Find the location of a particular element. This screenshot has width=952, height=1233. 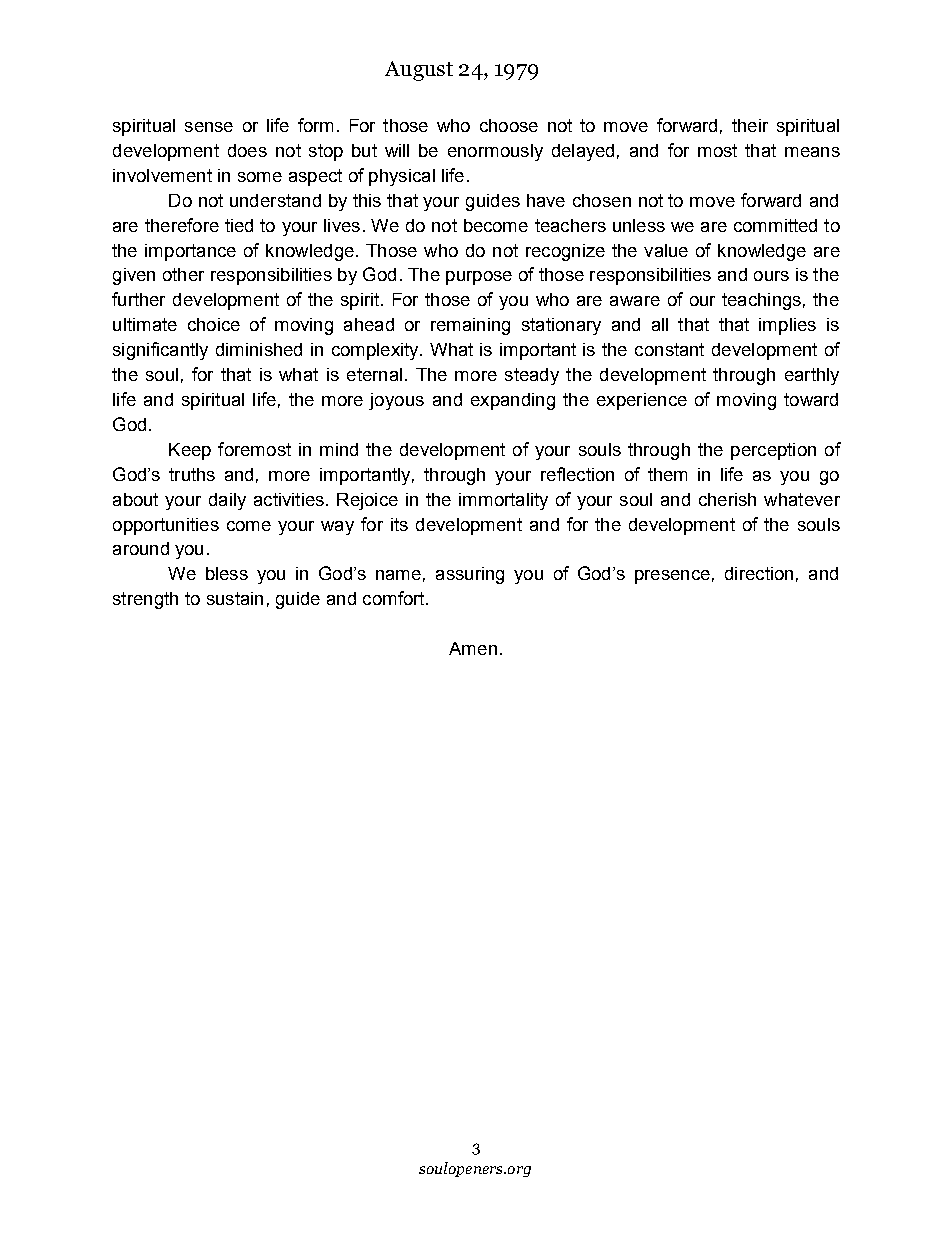

implies is located at coordinates (787, 326).
